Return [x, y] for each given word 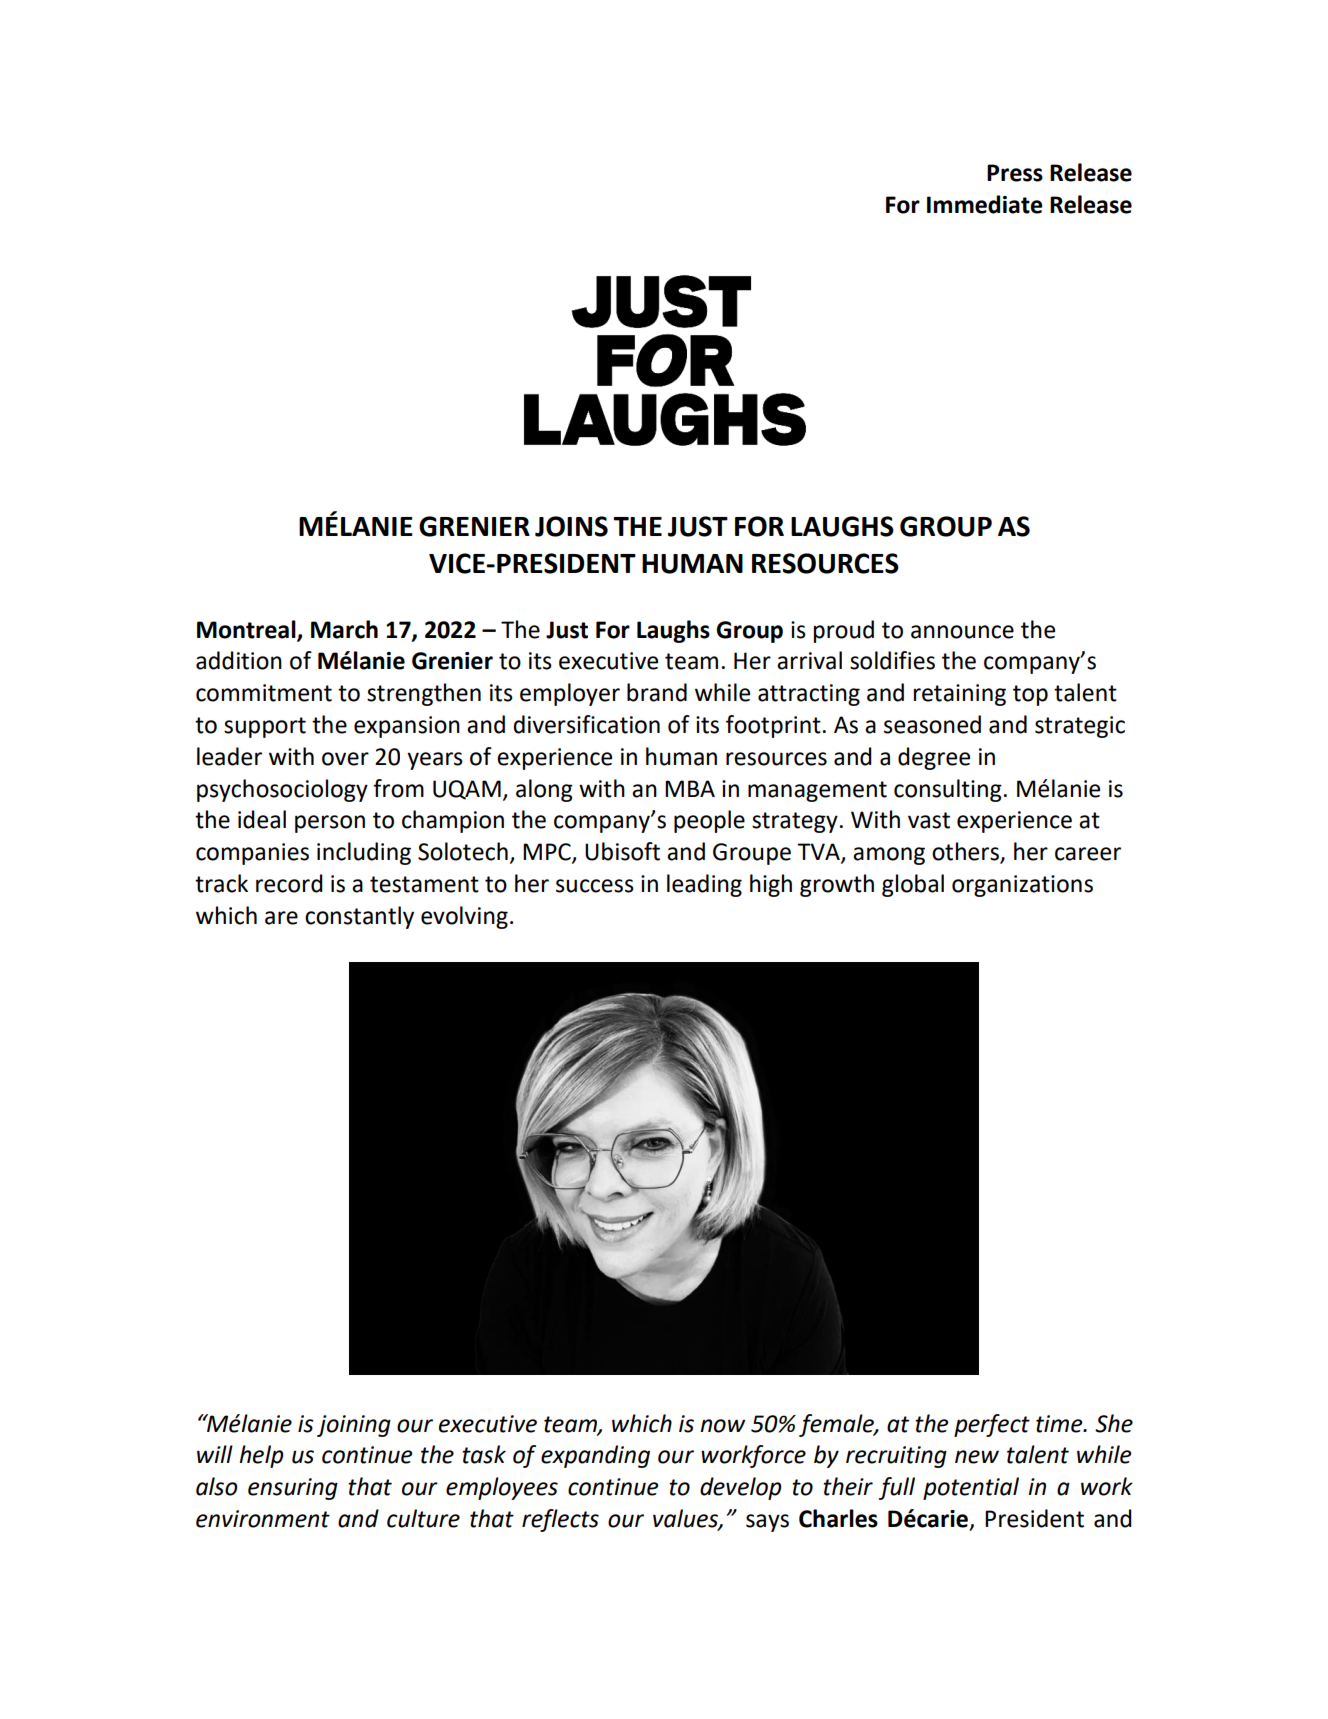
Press [1015, 173]
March [344, 629]
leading [704, 885]
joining [354, 1426]
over [345, 759]
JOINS [571, 526]
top [1030, 695]
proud [844, 631]
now [722, 1426]
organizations [1022, 886]
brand [657, 692]
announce [962, 632]
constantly [359, 917]
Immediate [984, 204]
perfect [992, 1425]
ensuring [293, 1489]
